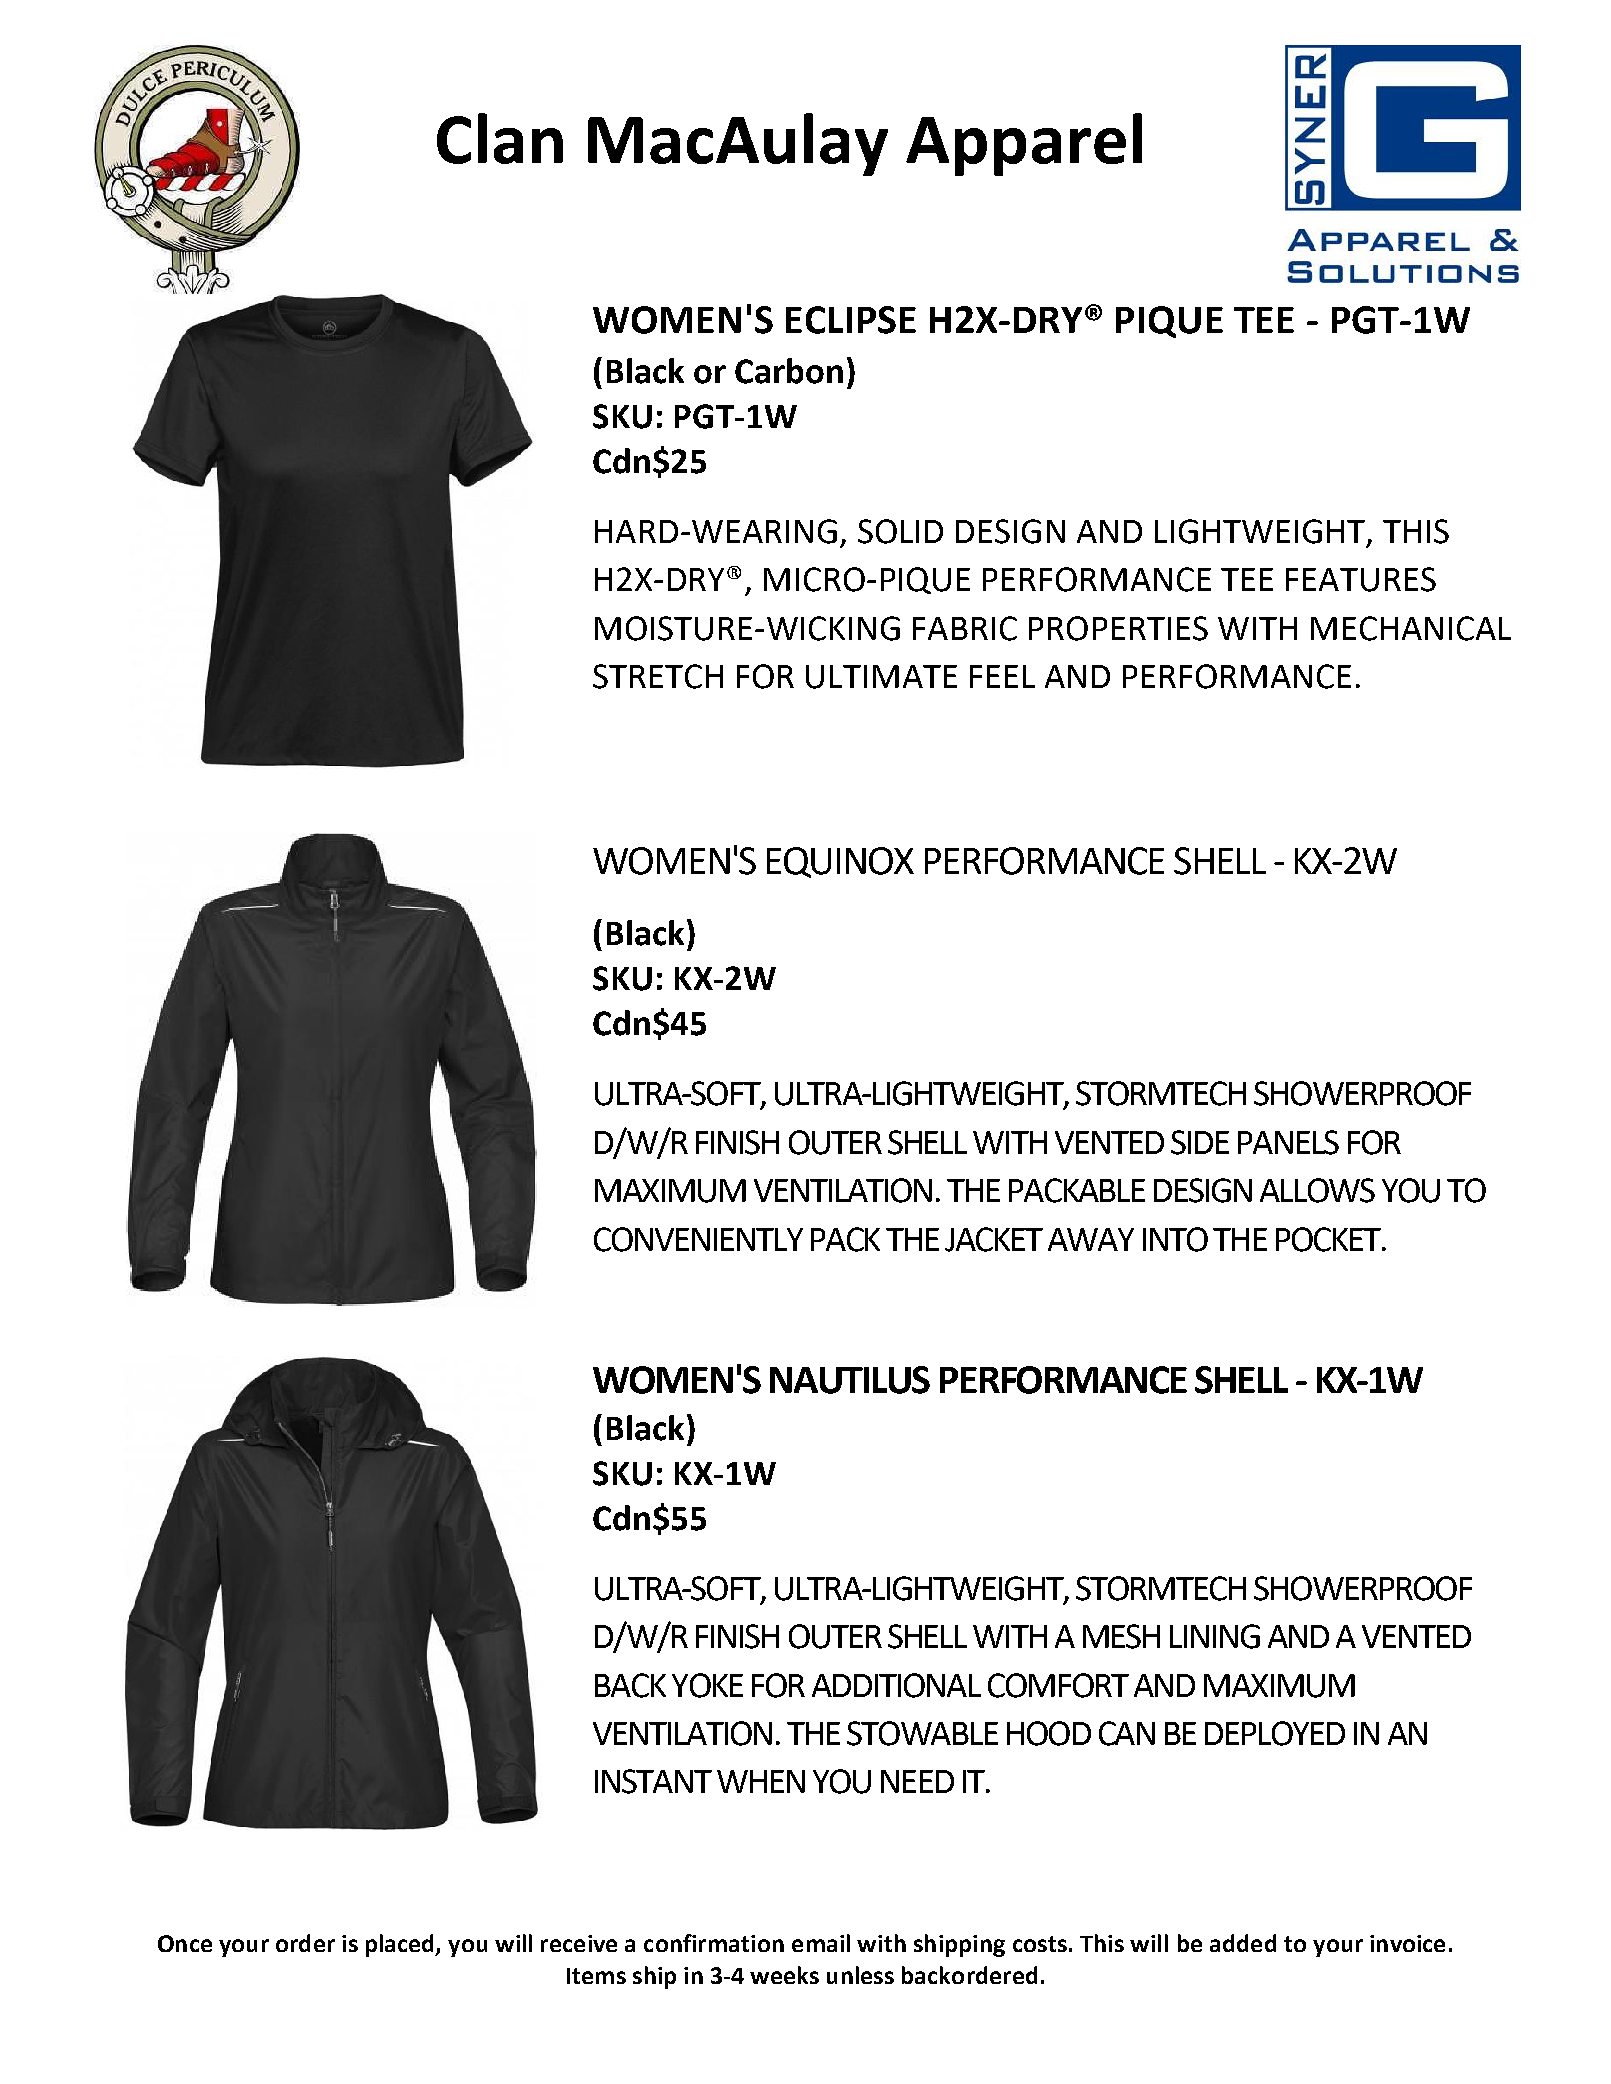 Image resolution: width=1611 pixels, height=2084 pixels. I want to click on added, so click(1243, 1943).
